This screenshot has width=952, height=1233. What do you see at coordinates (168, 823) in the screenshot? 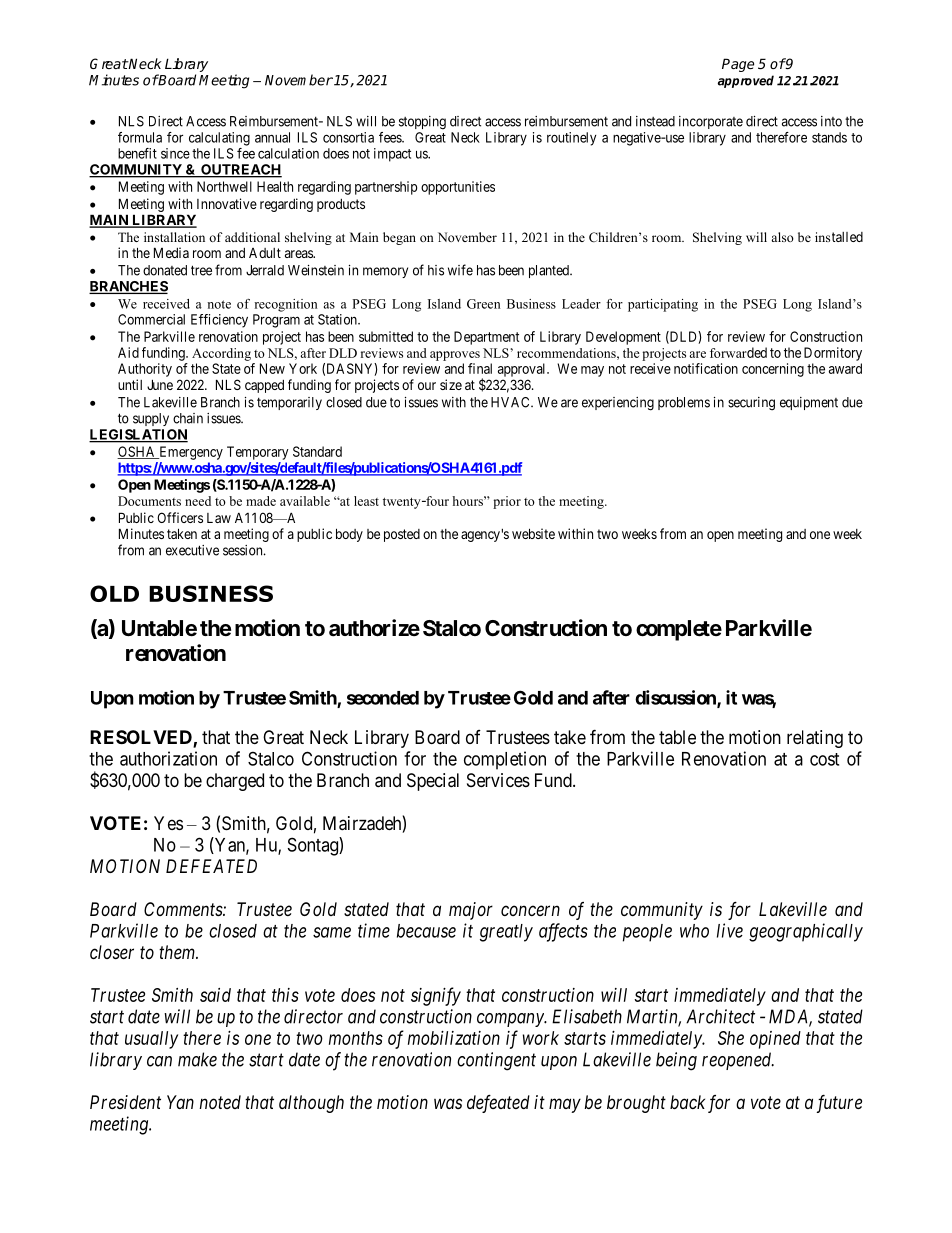
I see `Yes` at bounding box center [168, 823].
